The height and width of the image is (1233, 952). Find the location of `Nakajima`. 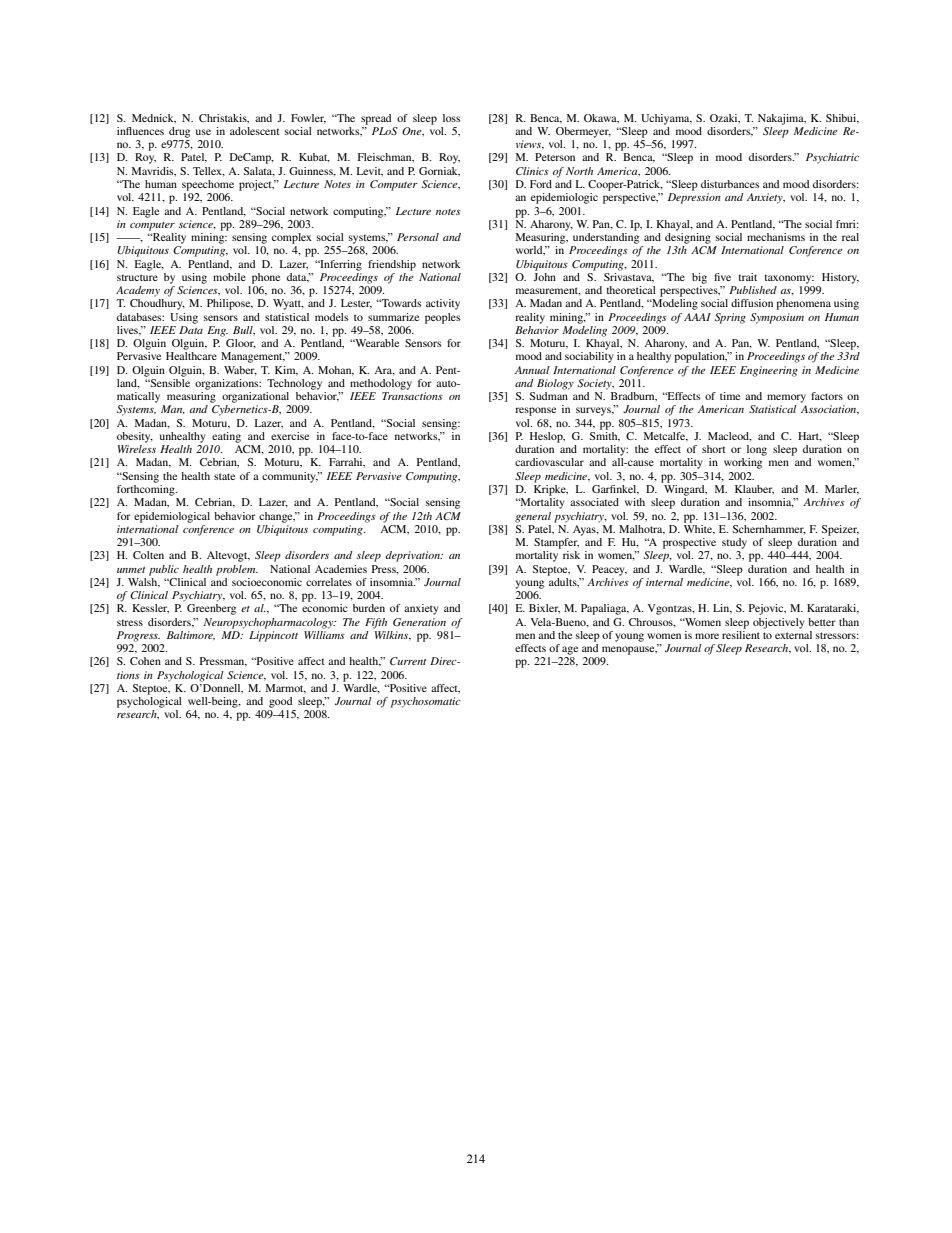

Nakajima is located at coordinates (782, 119).
